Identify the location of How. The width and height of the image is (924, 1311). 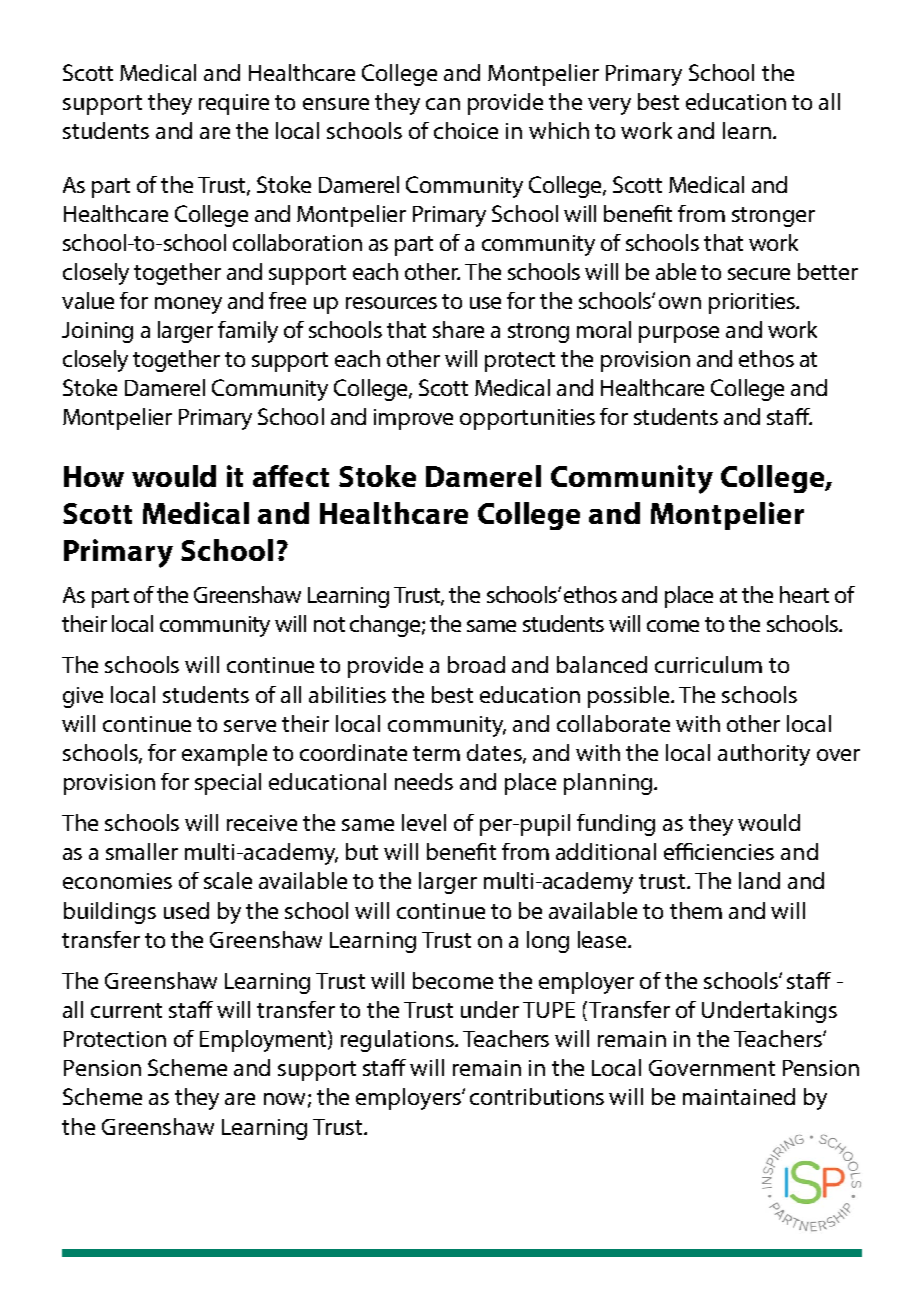
(94, 476).
